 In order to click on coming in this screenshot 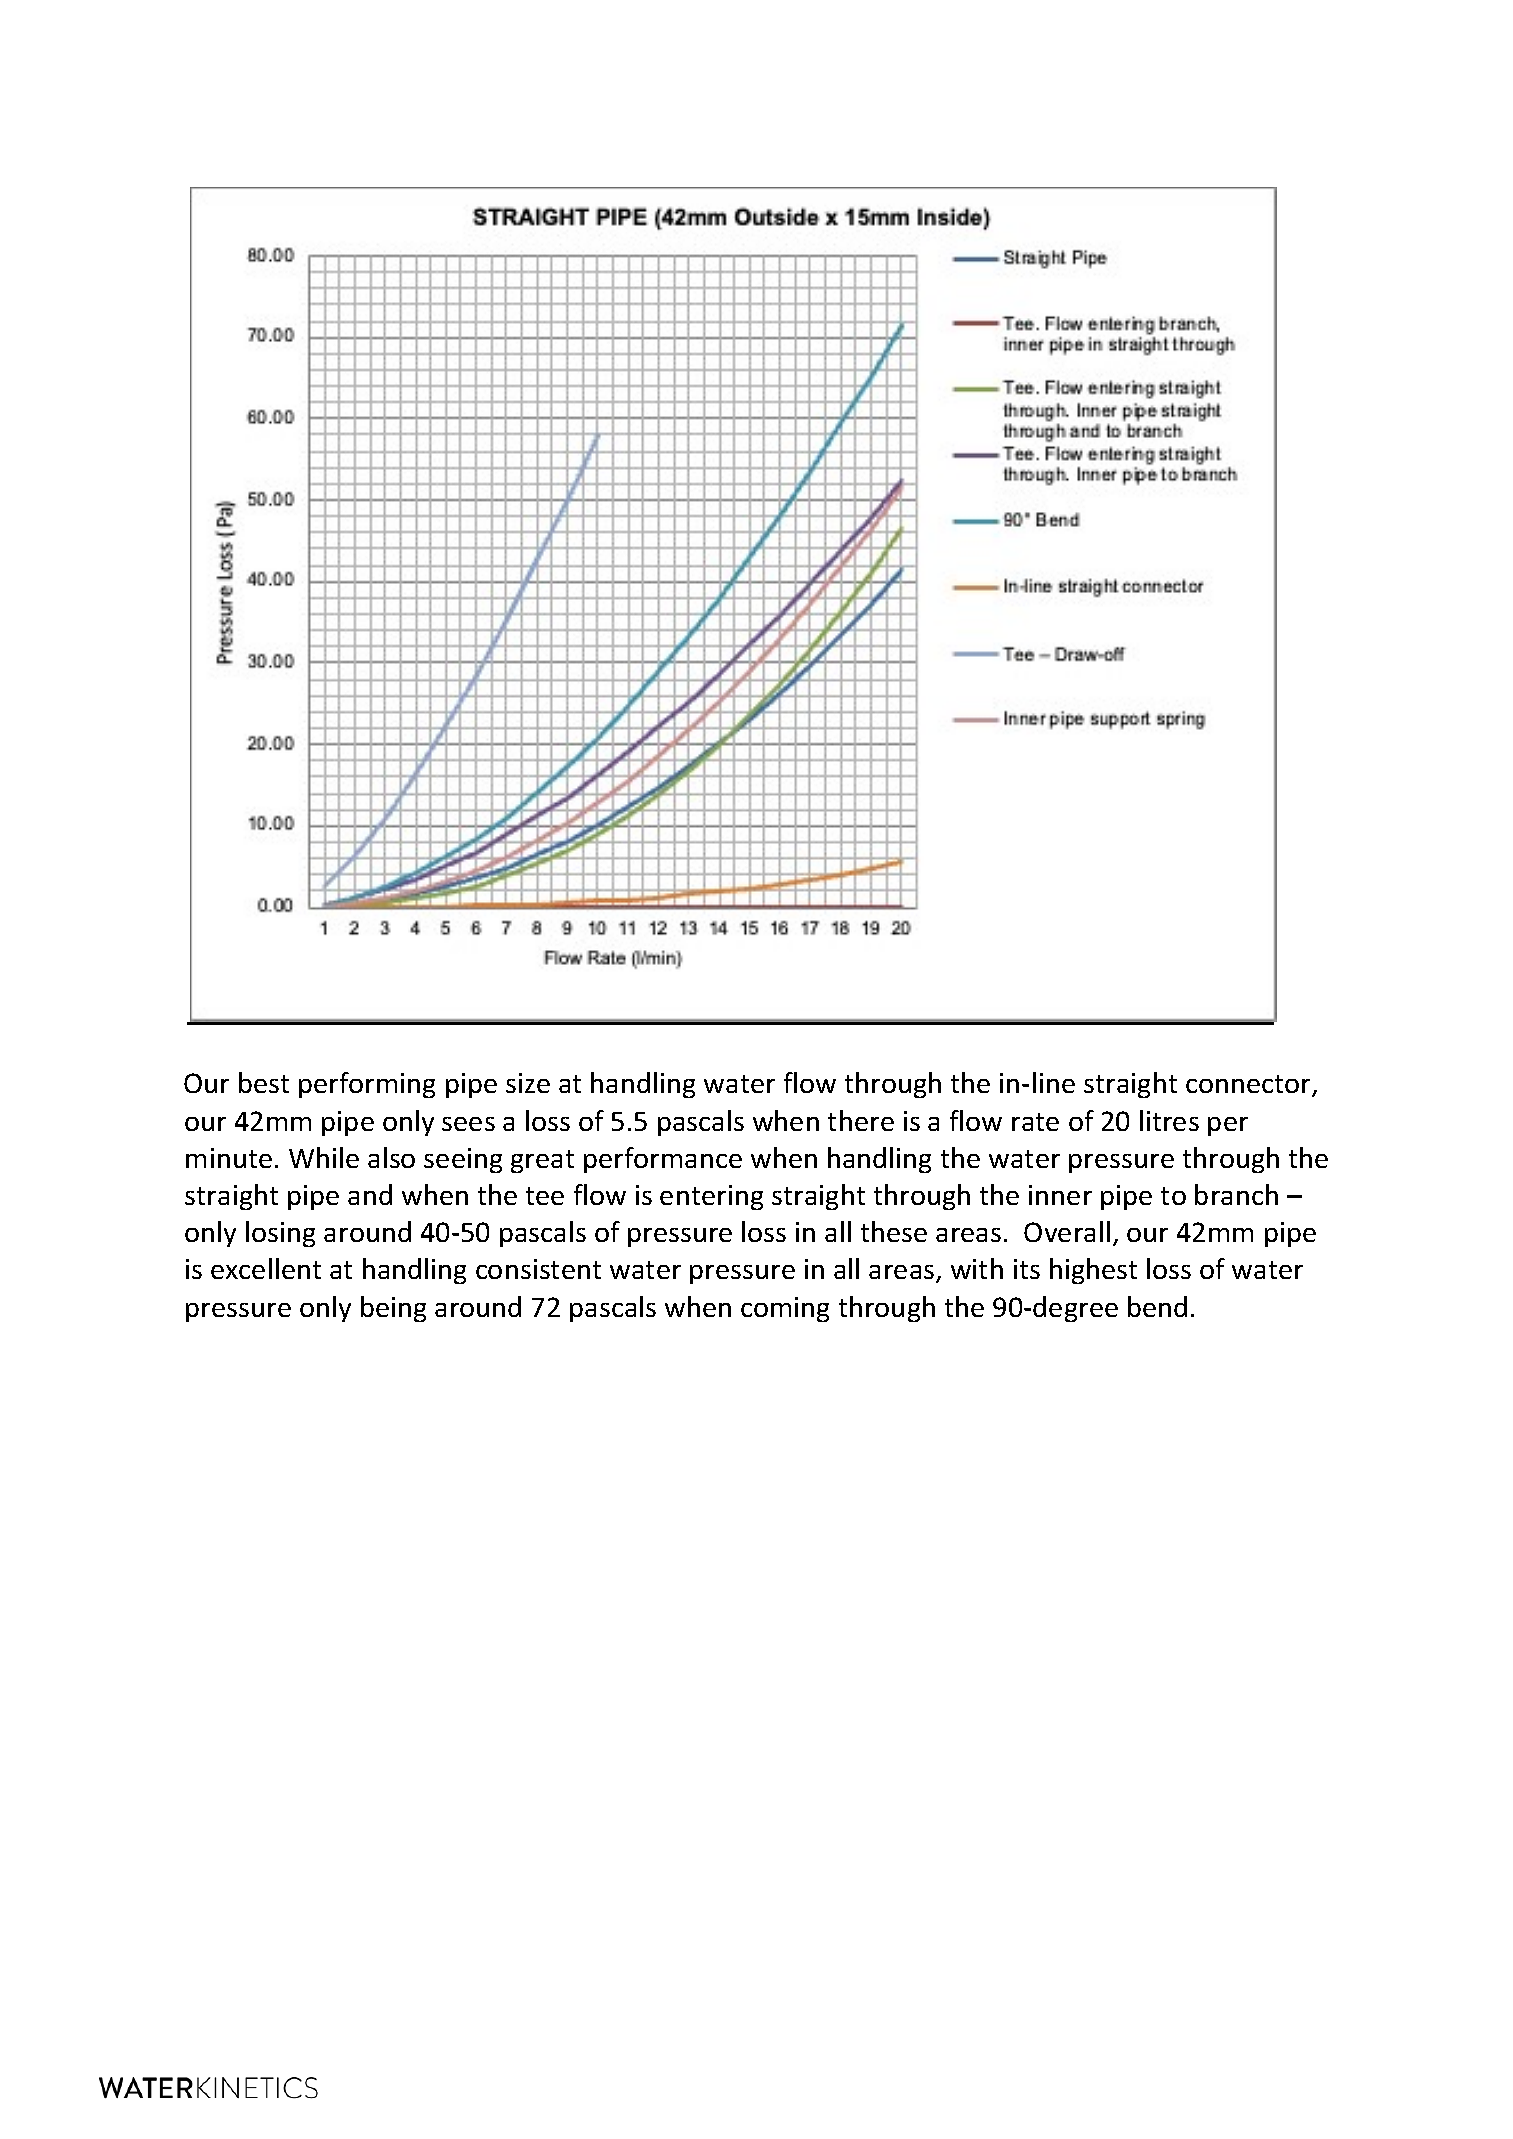, I will do `click(785, 1309)`.
